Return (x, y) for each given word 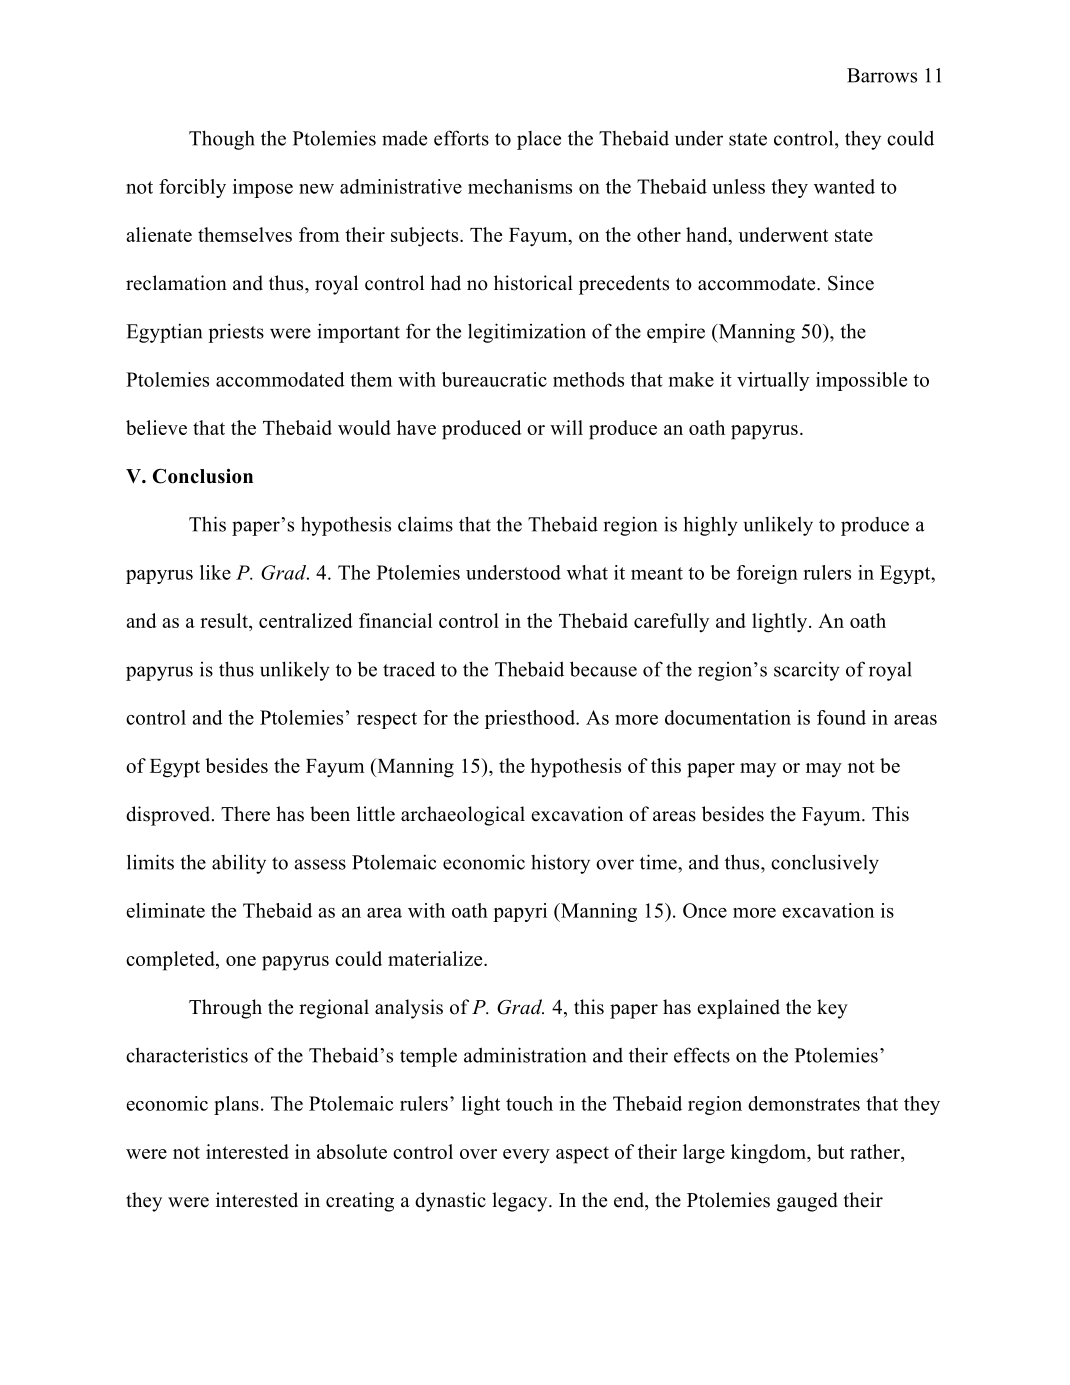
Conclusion (203, 476)
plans (236, 1105)
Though (222, 140)
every (526, 1156)
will (566, 427)
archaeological (463, 816)
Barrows (882, 75)
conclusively (825, 864)
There (245, 814)
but (830, 1151)
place (539, 140)
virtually (773, 381)
